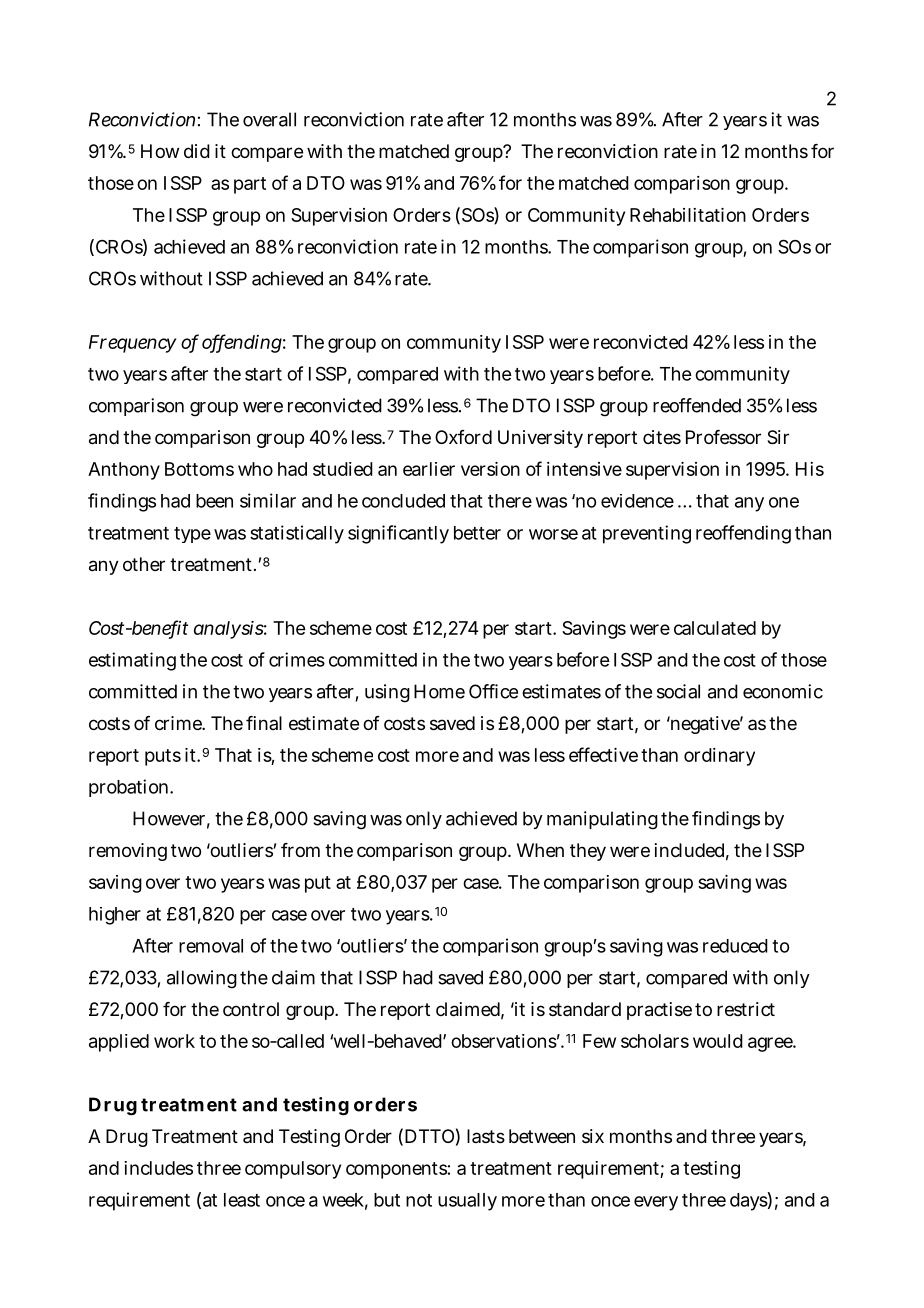  I want to click on part, so click(250, 185).
